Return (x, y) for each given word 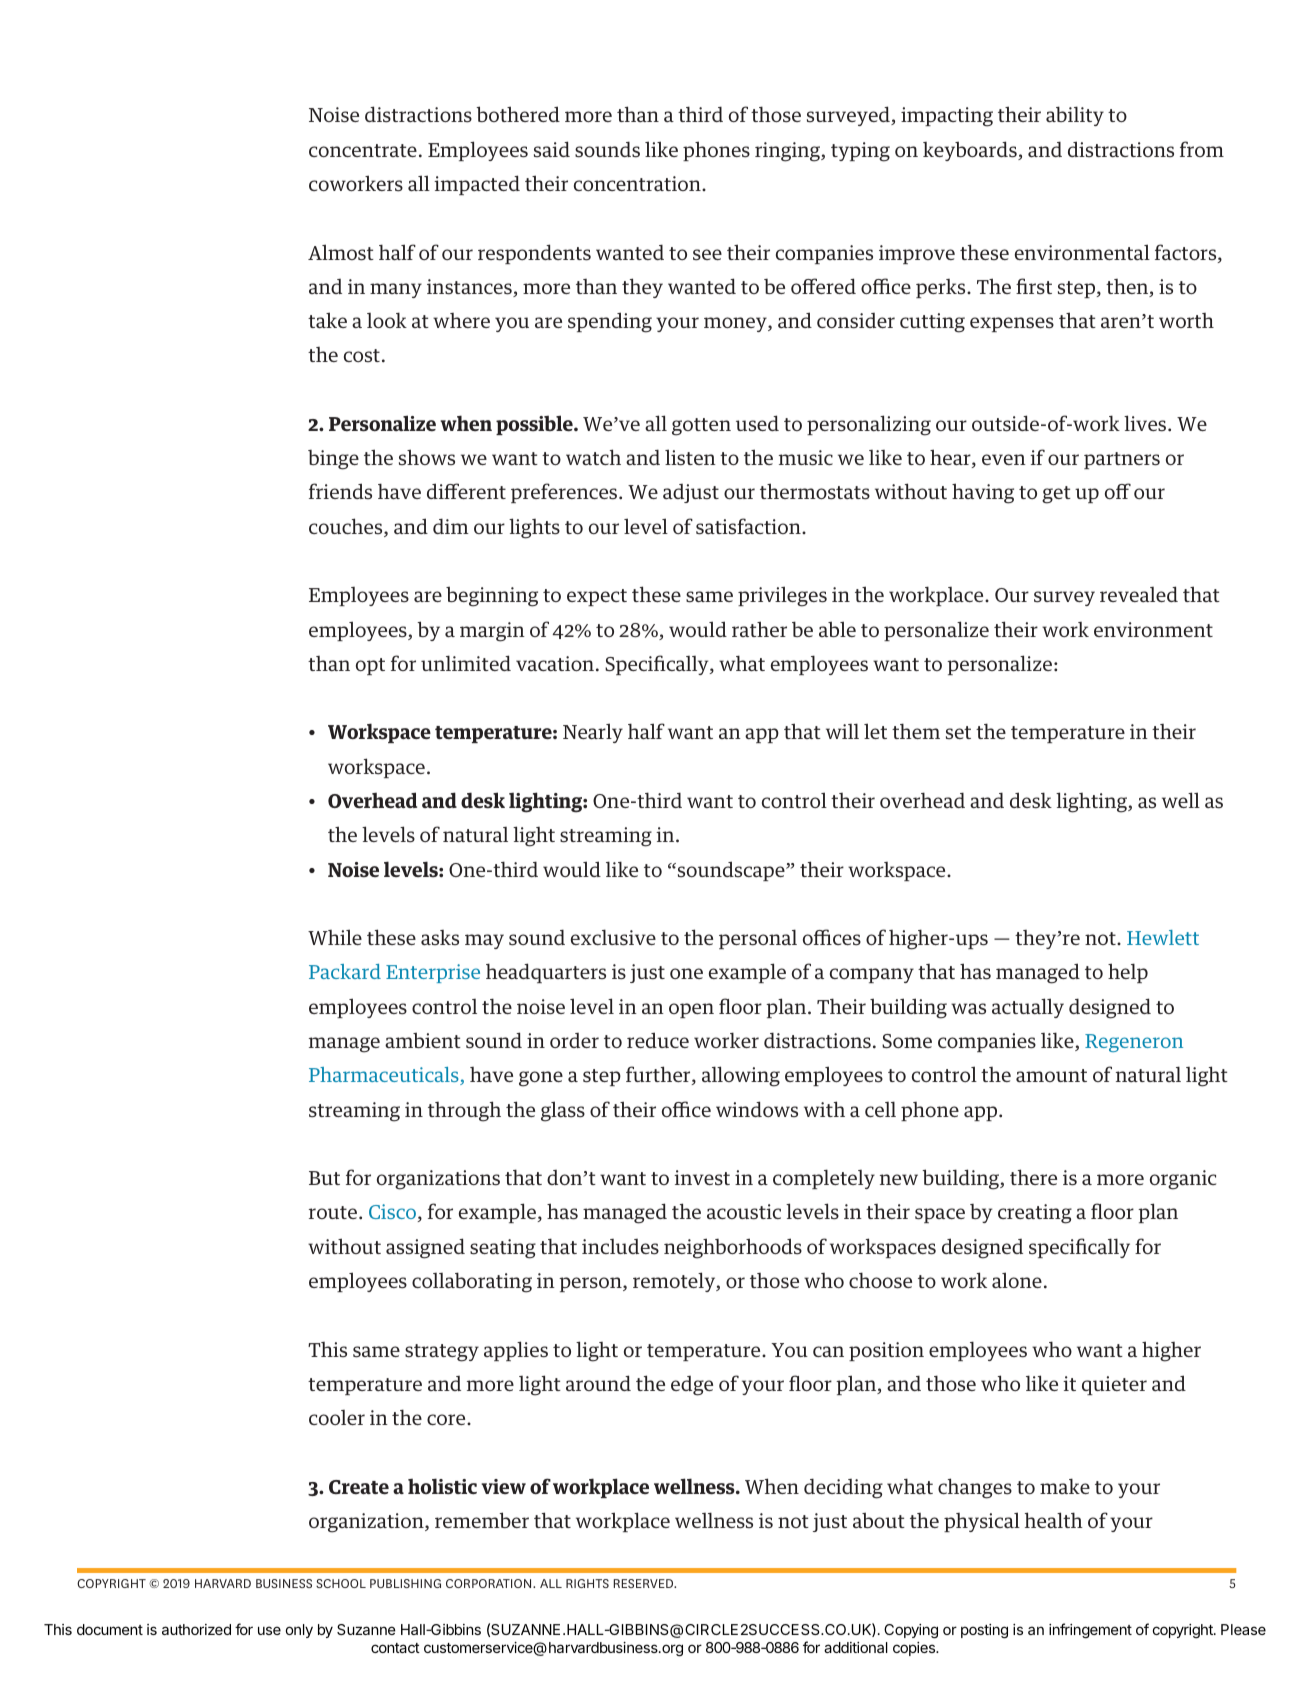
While (335, 937)
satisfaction (749, 526)
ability (1075, 116)
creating (1035, 1214)
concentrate (363, 150)
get (1056, 495)
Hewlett (1163, 937)
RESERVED (645, 1583)
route (334, 1212)
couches (347, 527)
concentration (638, 184)
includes (620, 1247)
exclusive (613, 937)
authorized (196, 1629)
